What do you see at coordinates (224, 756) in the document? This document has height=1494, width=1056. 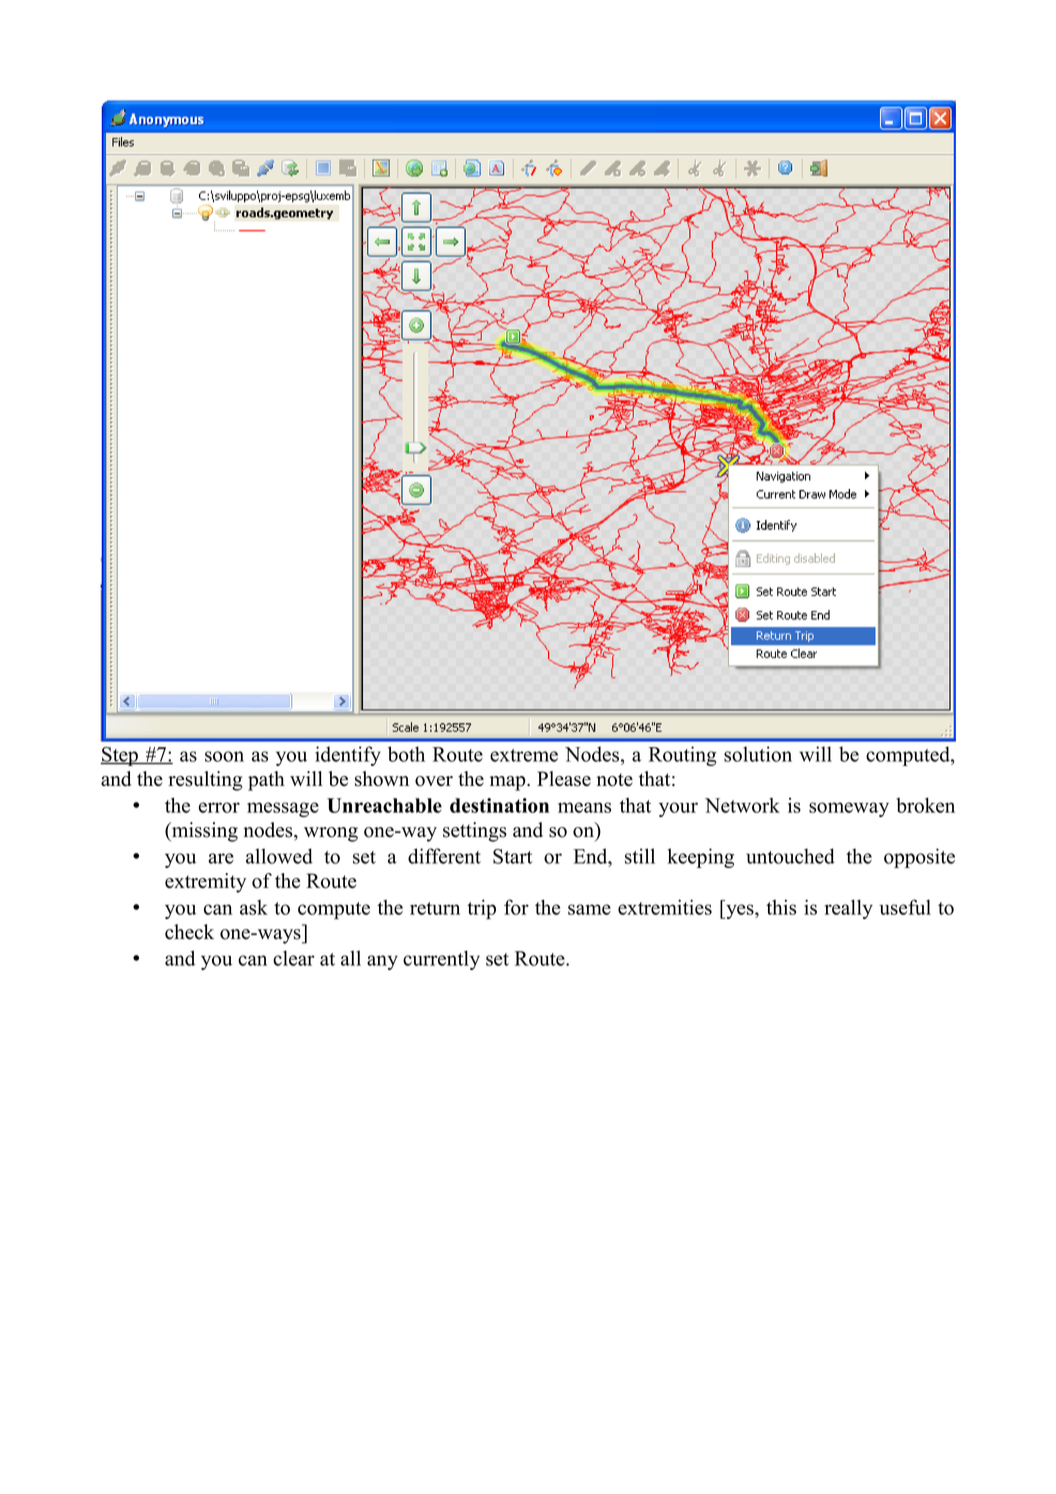 I see `soon` at bounding box center [224, 756].
